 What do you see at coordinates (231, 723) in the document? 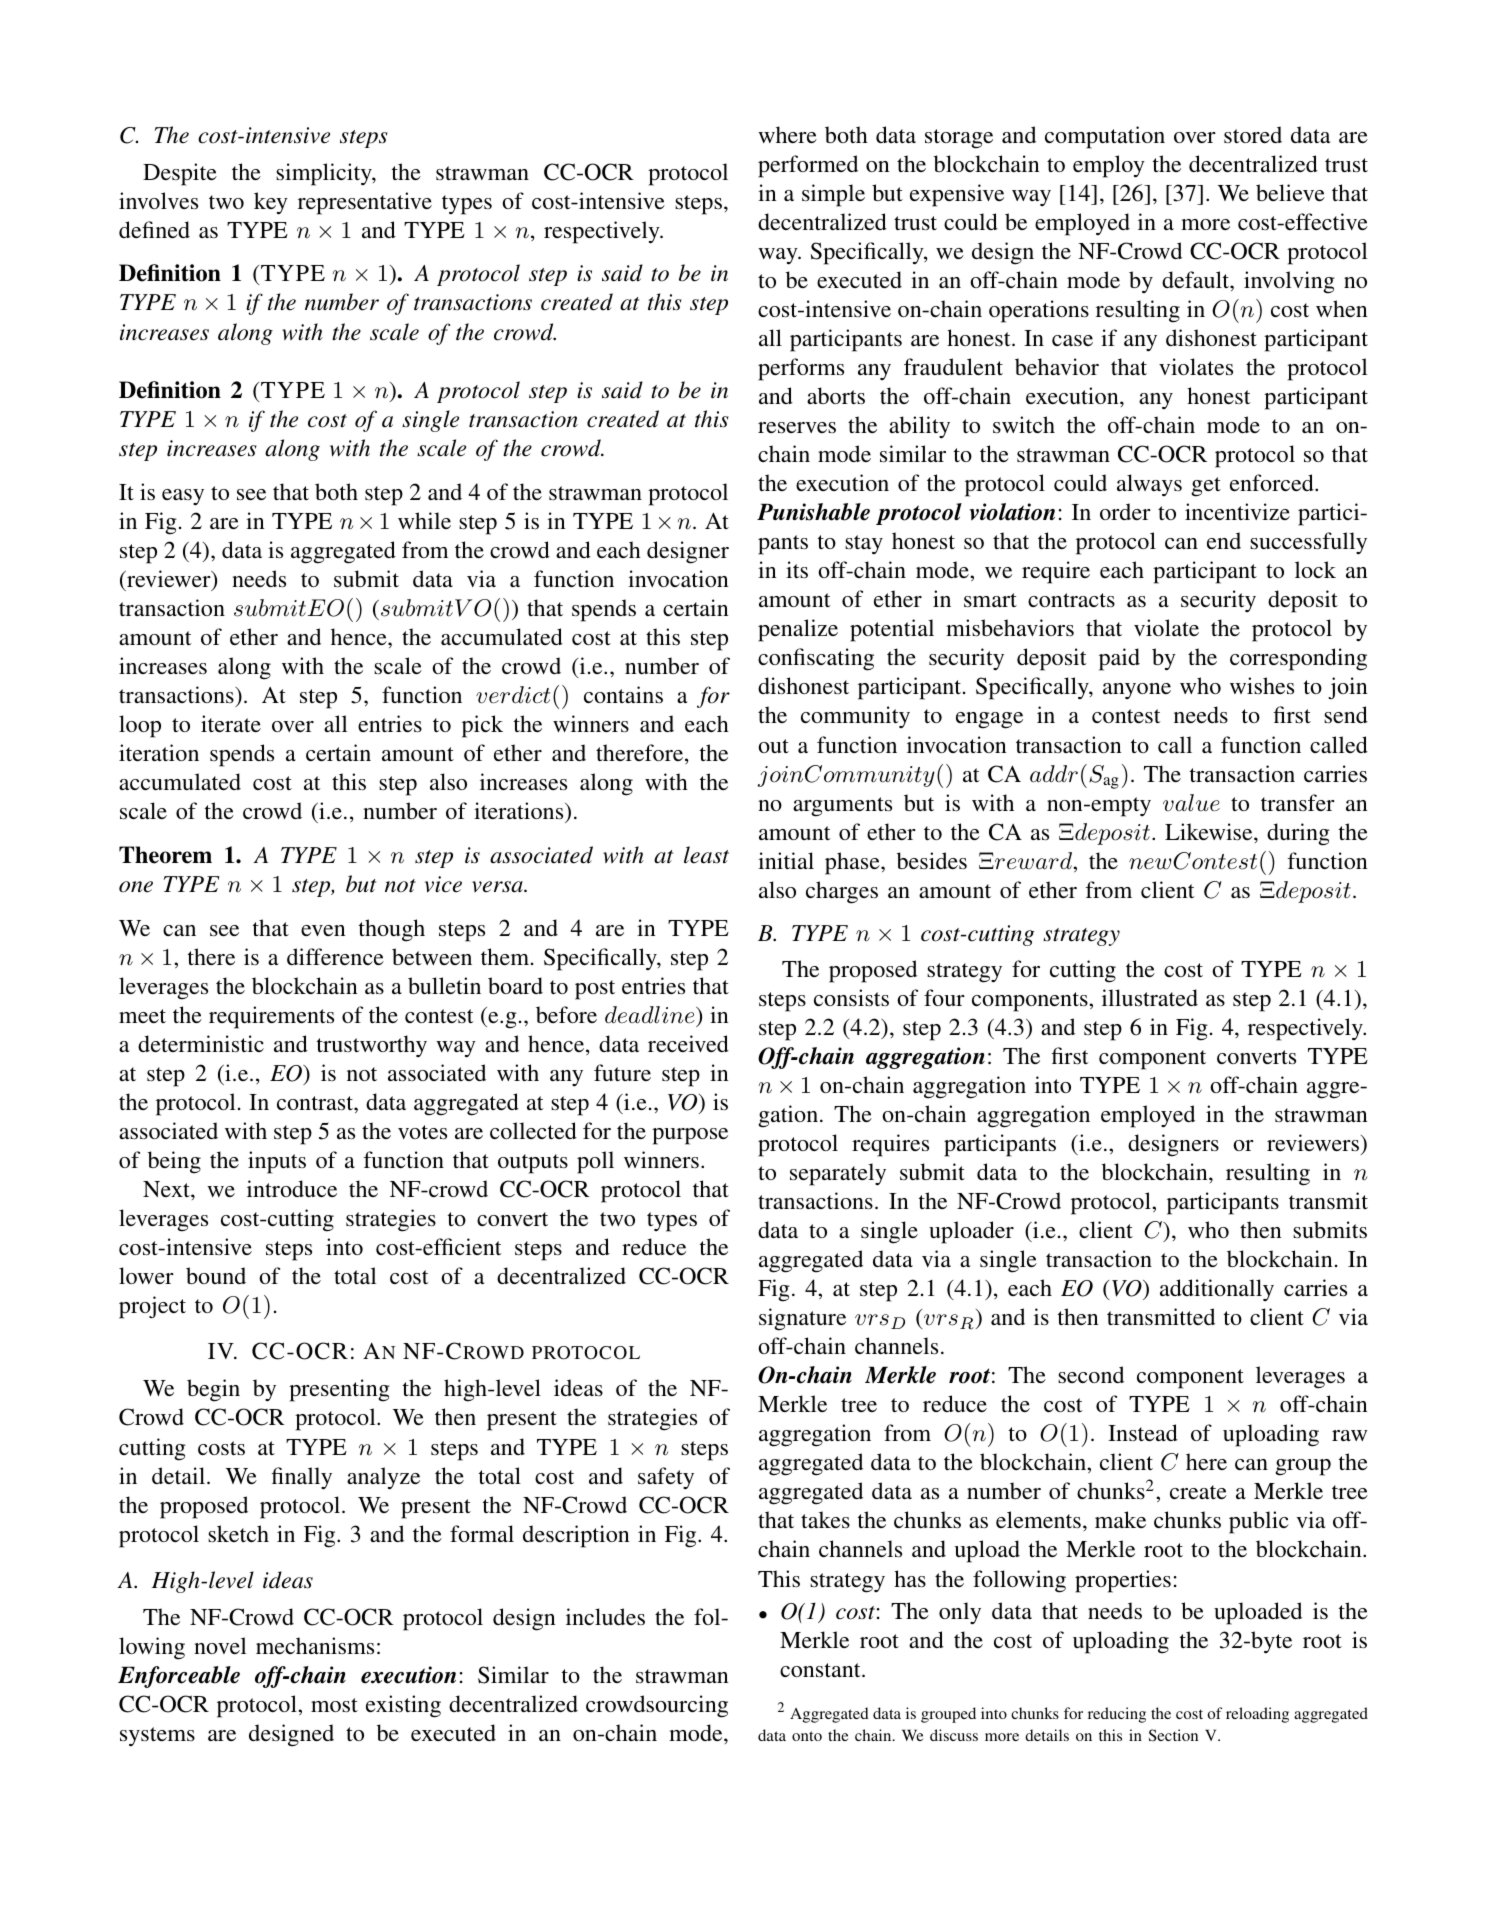
I see `iterate` at bounding box center [231, 723].
